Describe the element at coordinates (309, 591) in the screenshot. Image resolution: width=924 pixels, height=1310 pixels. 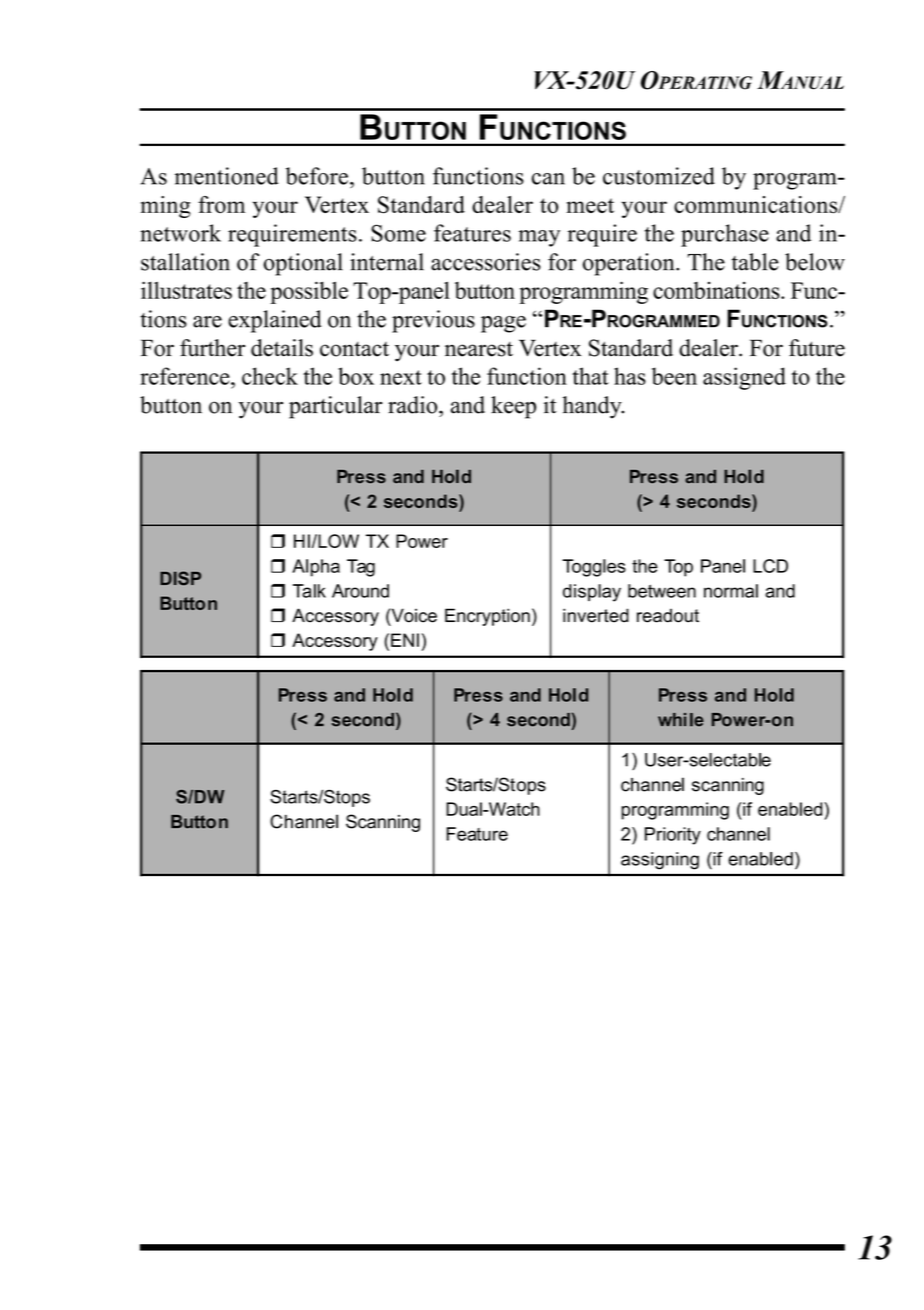
I see `Talk` at that location.
